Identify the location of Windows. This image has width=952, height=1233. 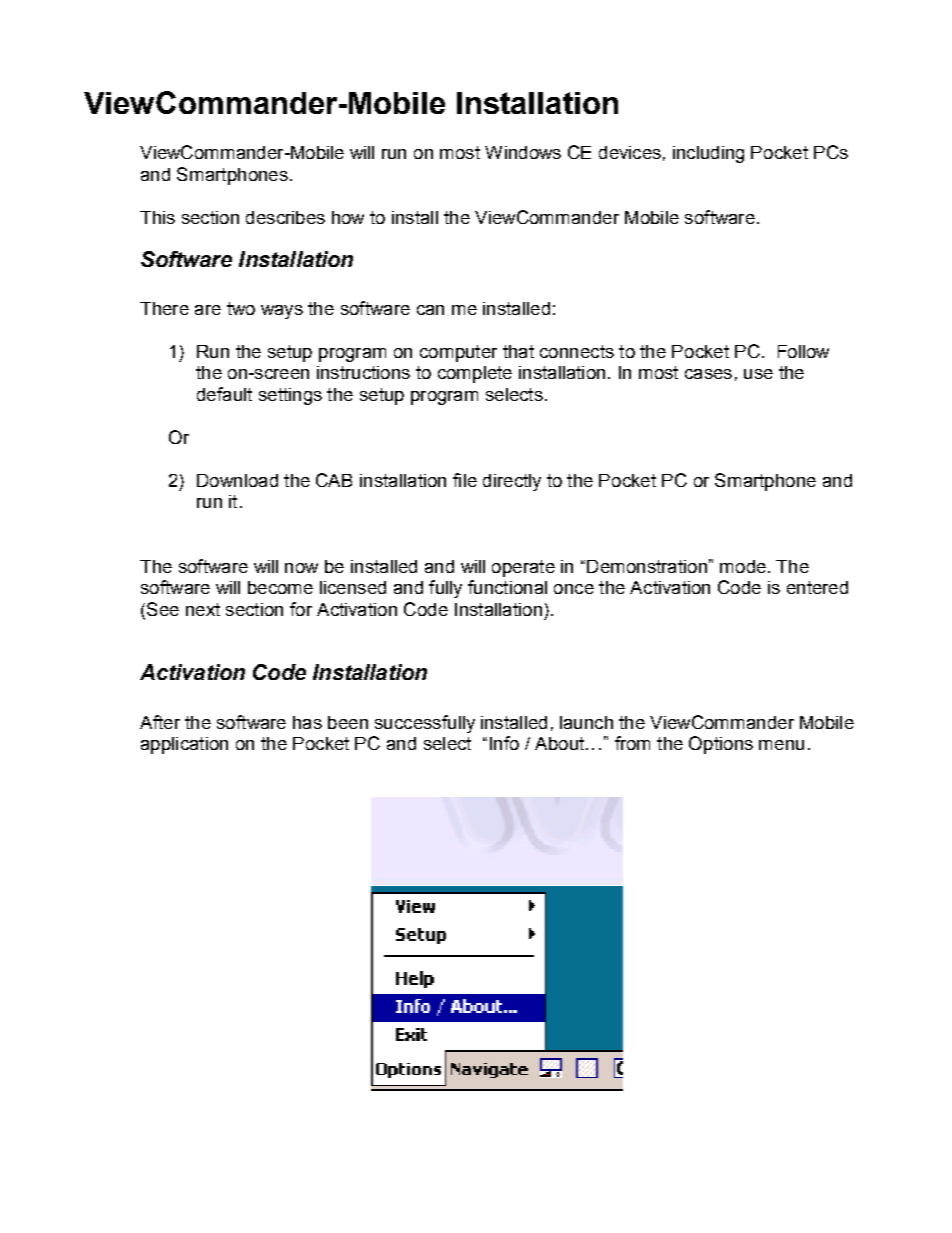
(523, 152).
